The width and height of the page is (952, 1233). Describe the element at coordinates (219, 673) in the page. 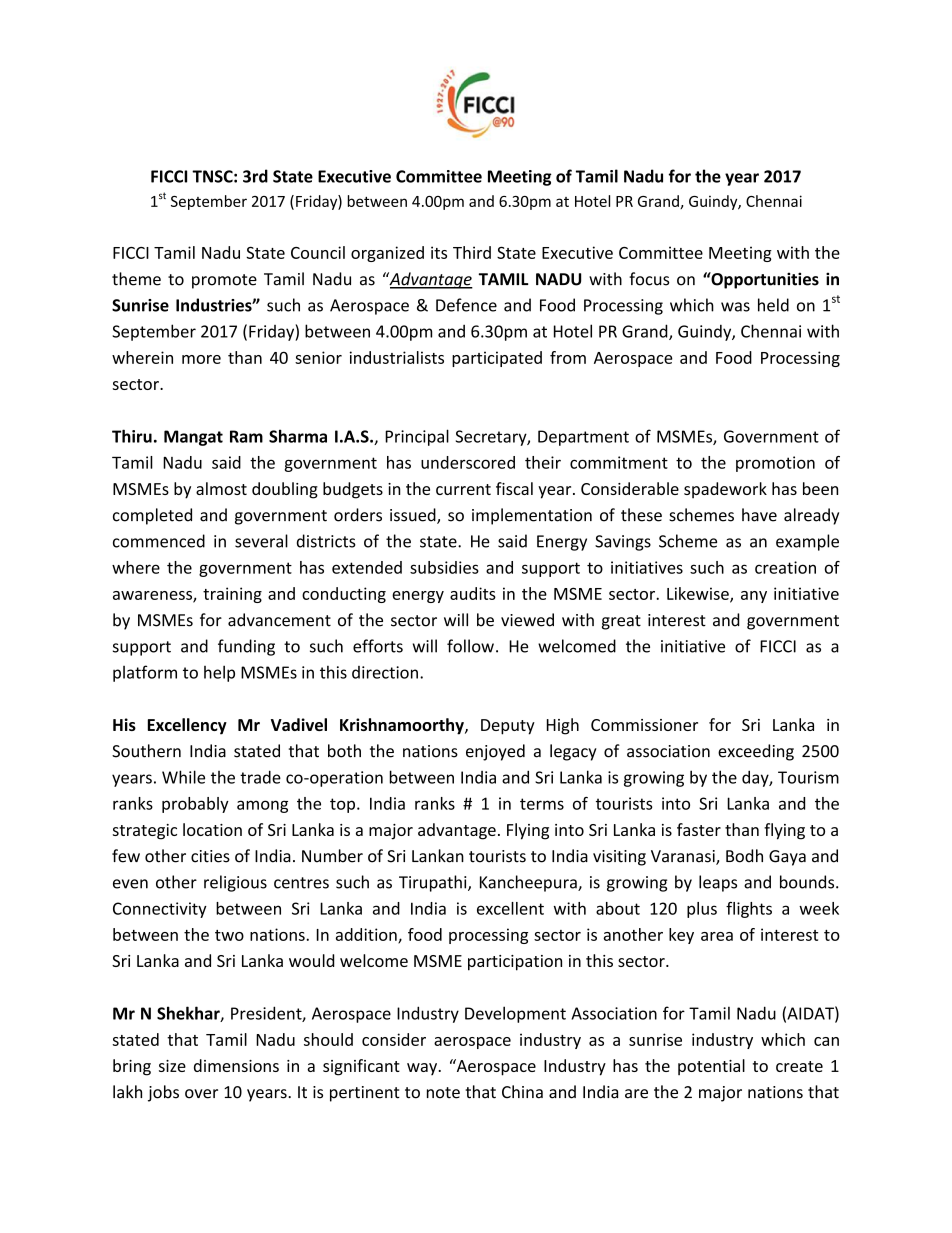

I see `help` at that location.
